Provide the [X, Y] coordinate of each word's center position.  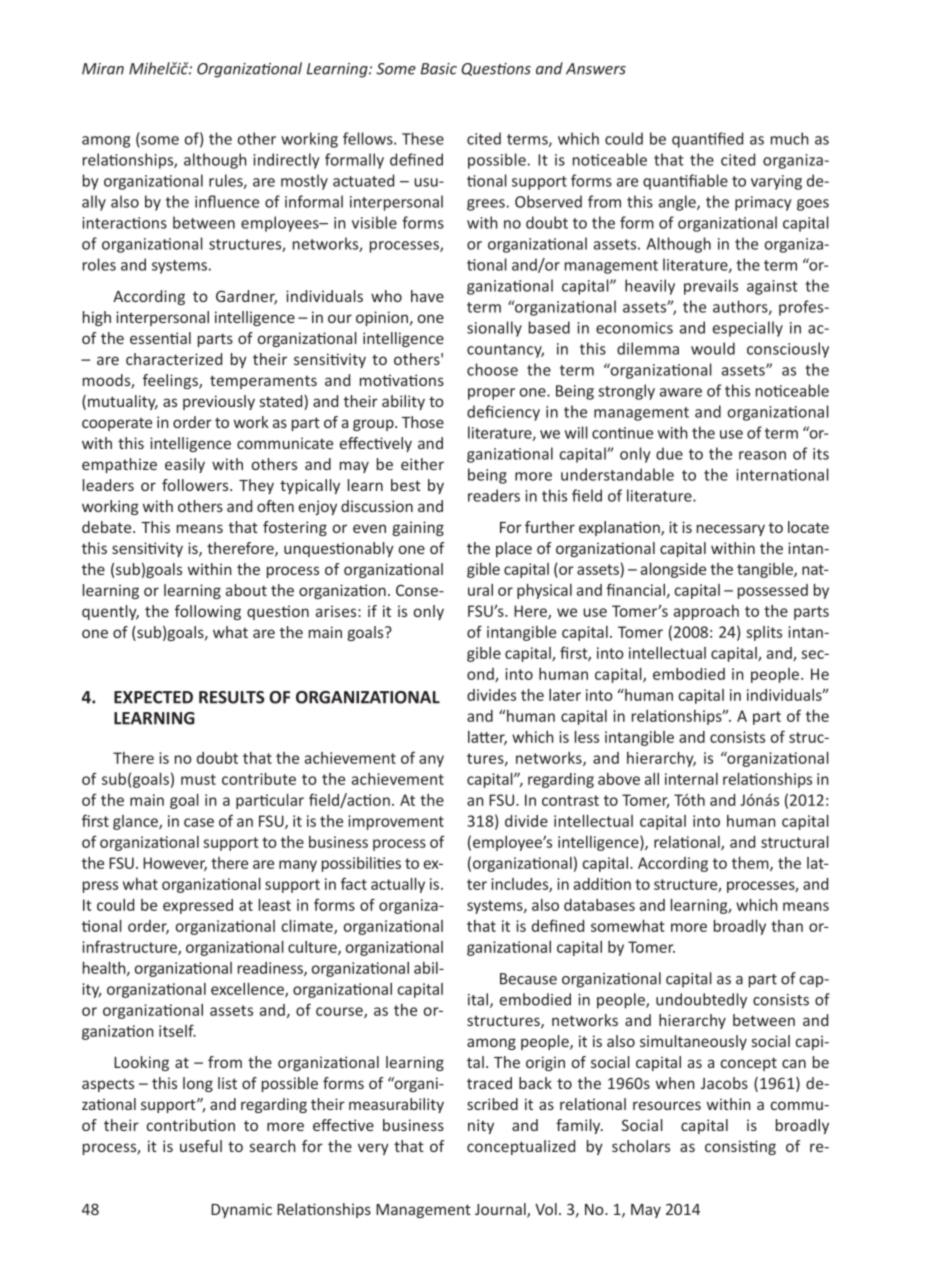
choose [492, 369]
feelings [171, 381]
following [208, 612]
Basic [439, 69]
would [713, 348]
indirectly [286, 161]
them [751, 864]
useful [201, 1146]
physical [544, 591]
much [790, 138]
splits [764, 633]
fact [354, 883]
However [175, 864]
